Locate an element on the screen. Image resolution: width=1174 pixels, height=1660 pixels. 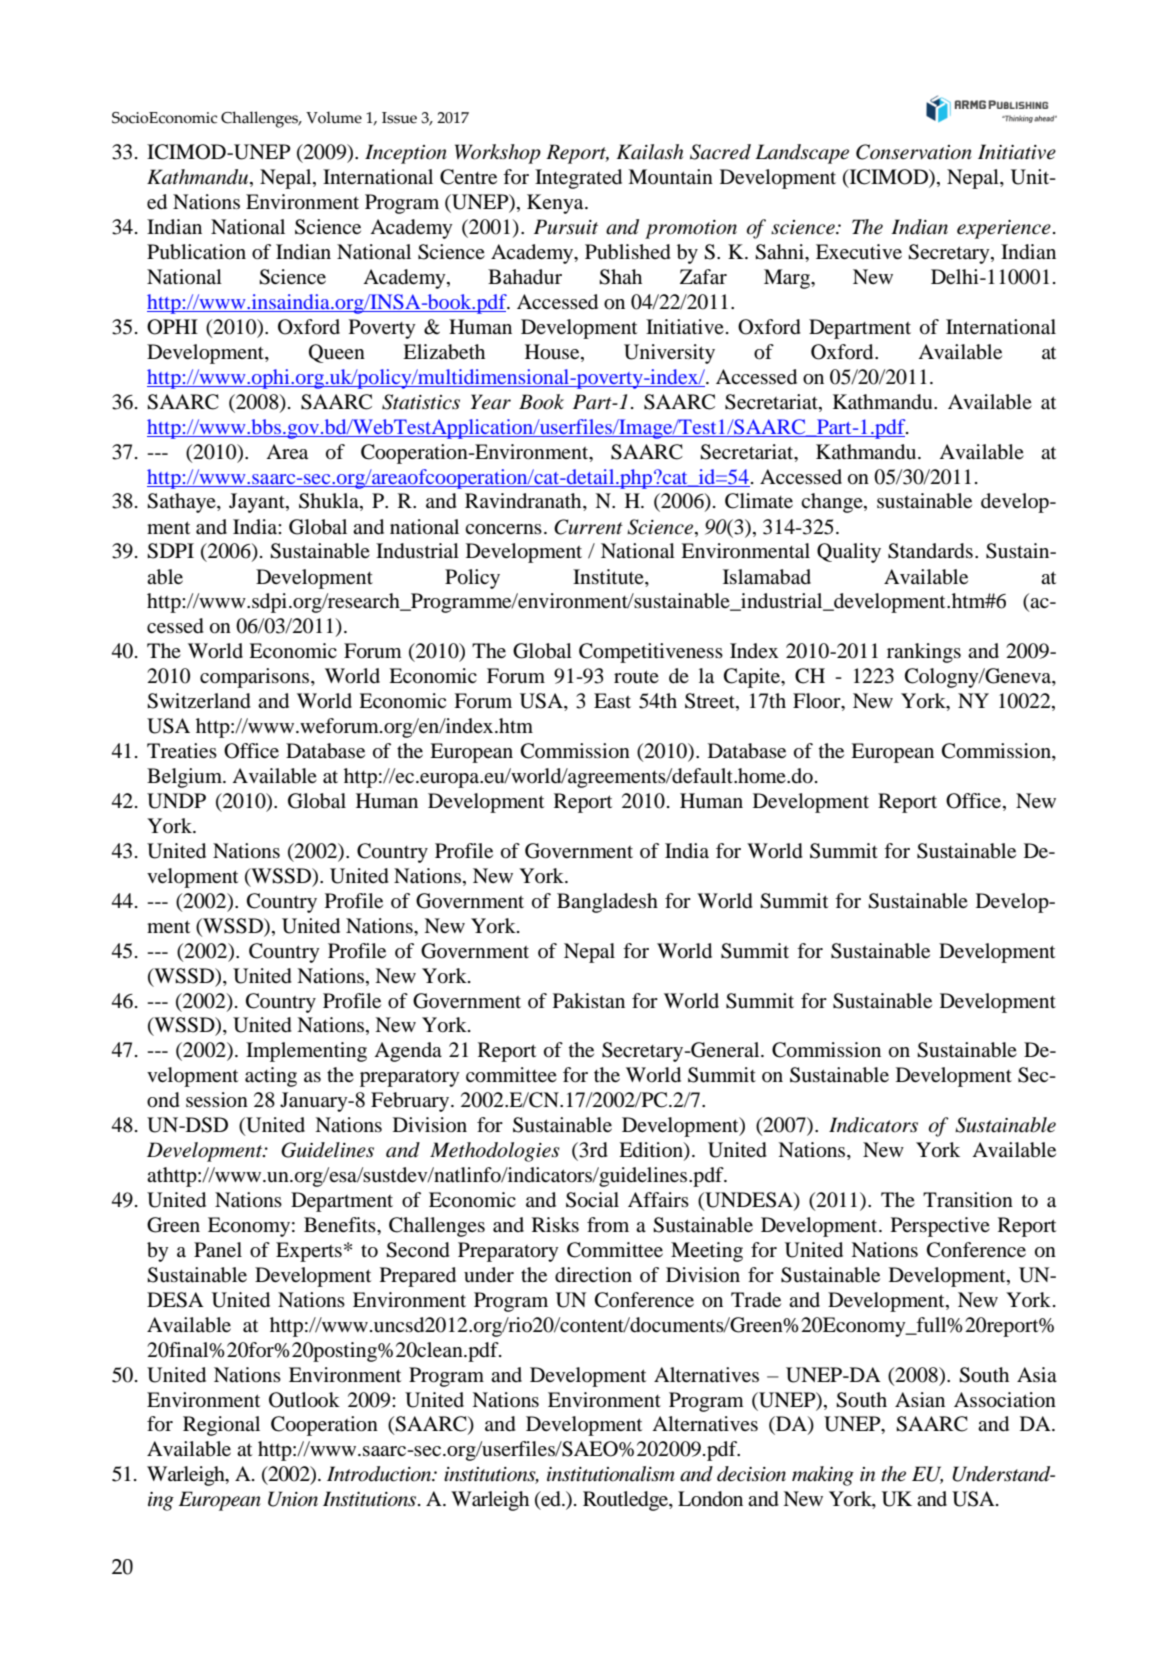
Transition is located at coordinates (968, 1200).
